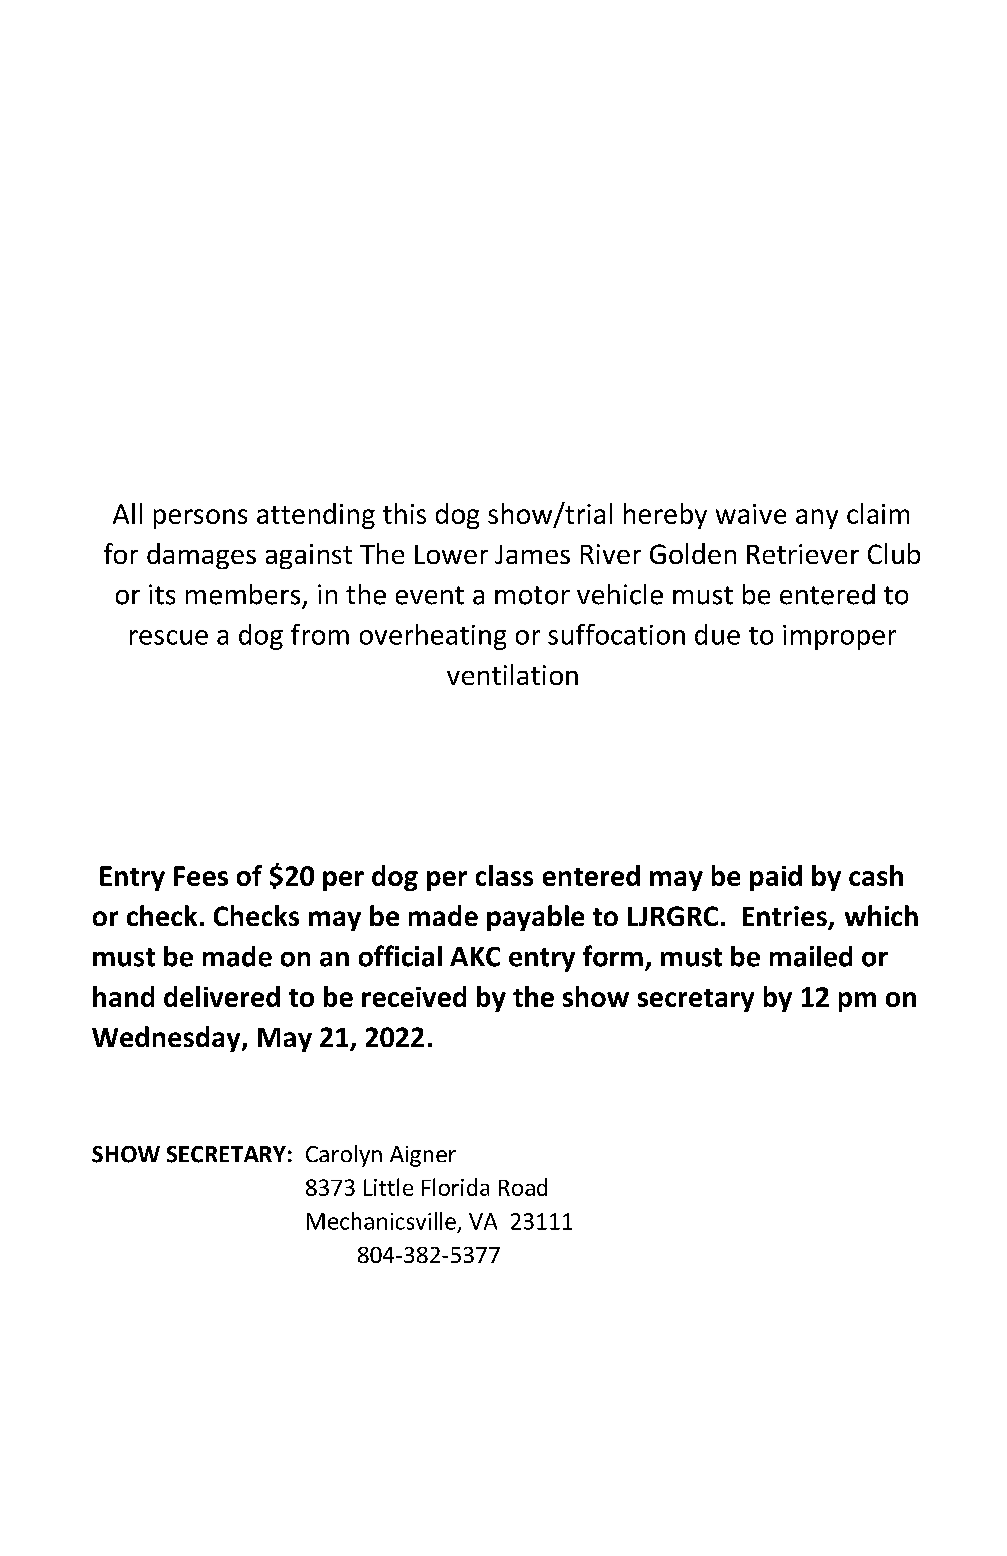 The width and height of the screenshot is (1007, 1556). I want to click on mailed, so click(811, 956).
